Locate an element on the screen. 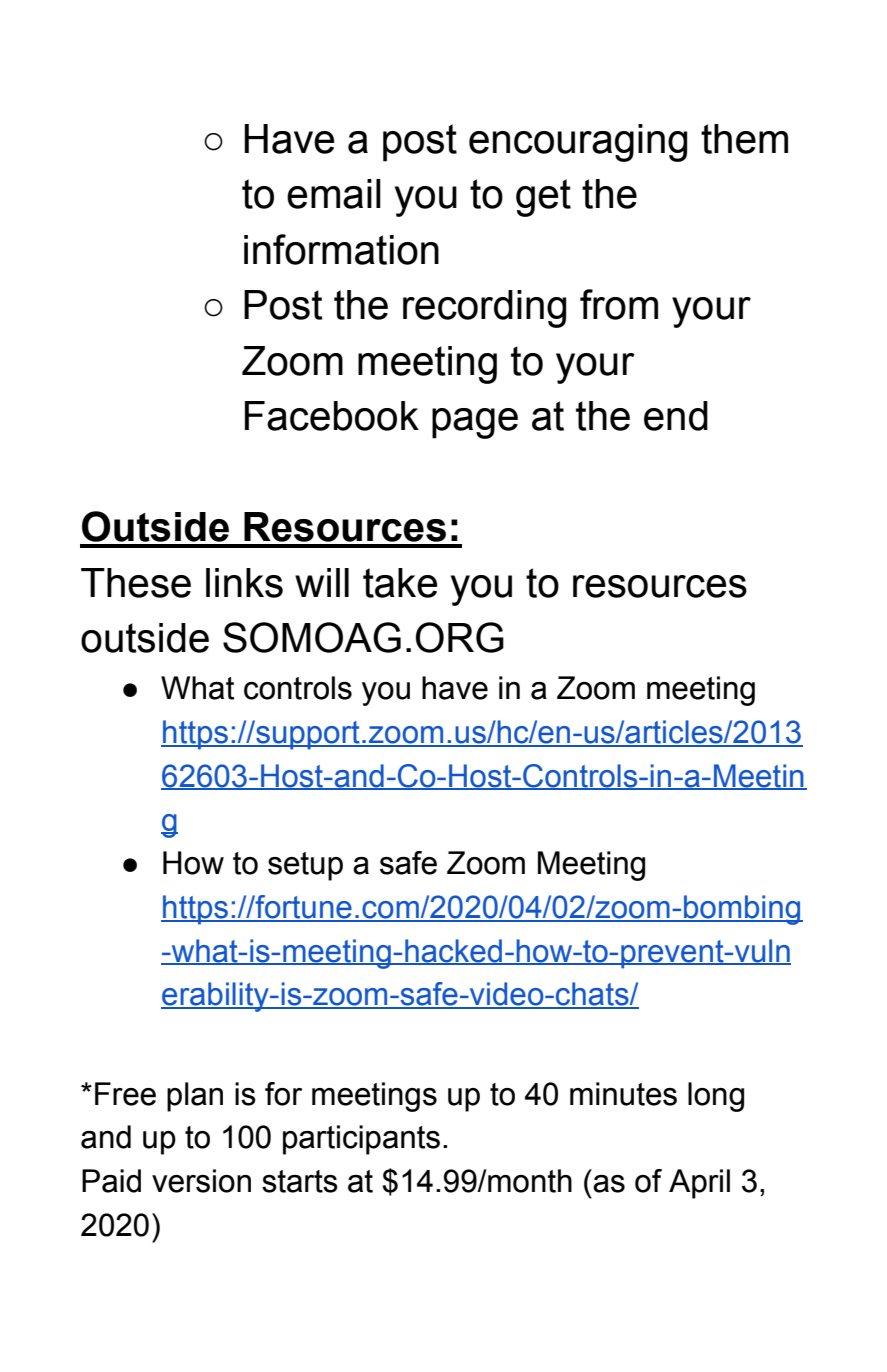 This screenshot has height=1372, width=887. April is located at coordinates (699, 1184).
